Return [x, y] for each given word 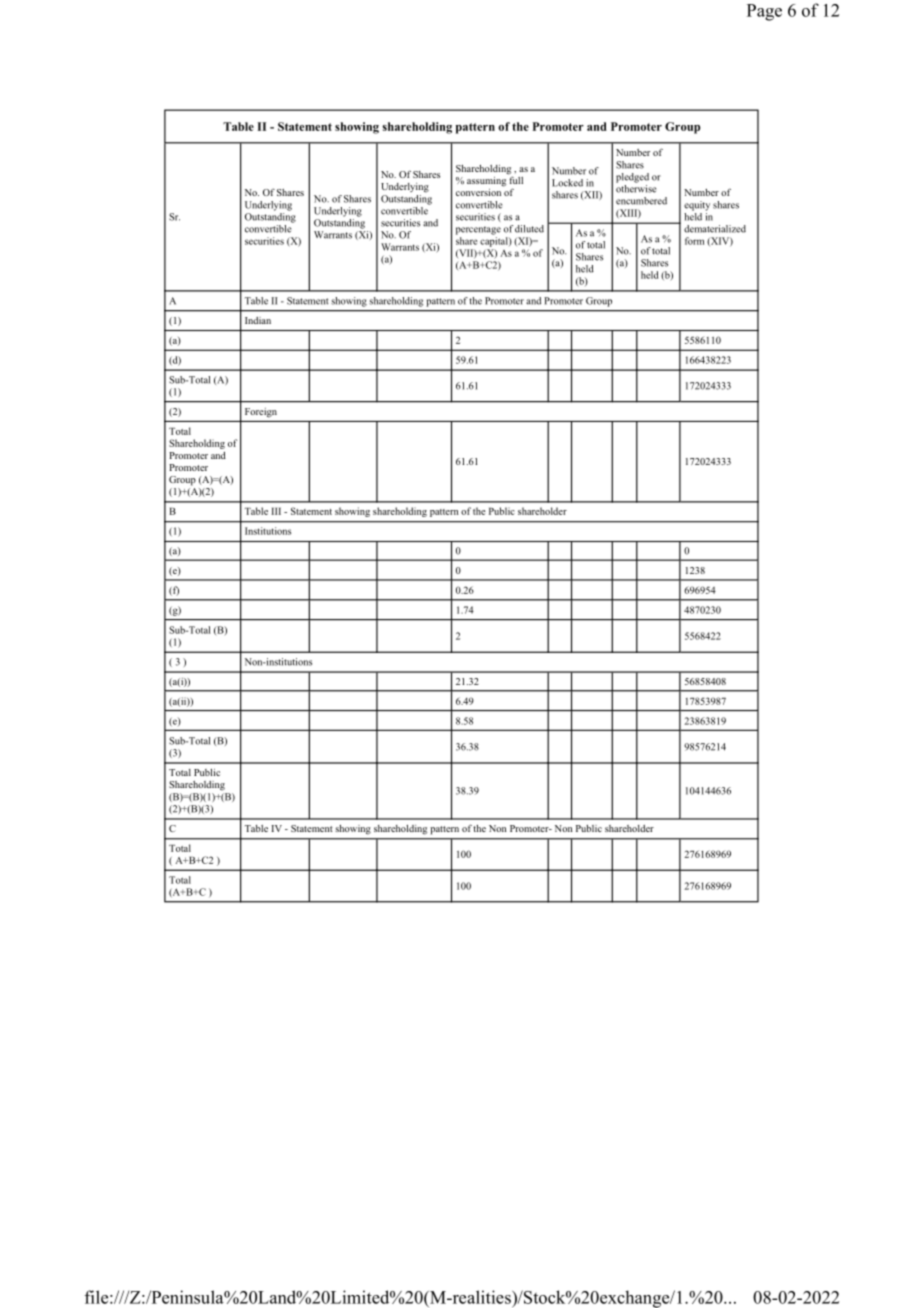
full [515, 179]
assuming [486, 182]
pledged [632, 178]
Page [764, 12]
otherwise [636, 187]
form [694, 241]
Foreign [261, 412]
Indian [258, 320]
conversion [478, 192]
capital [495, 242]
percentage [478, 230]
